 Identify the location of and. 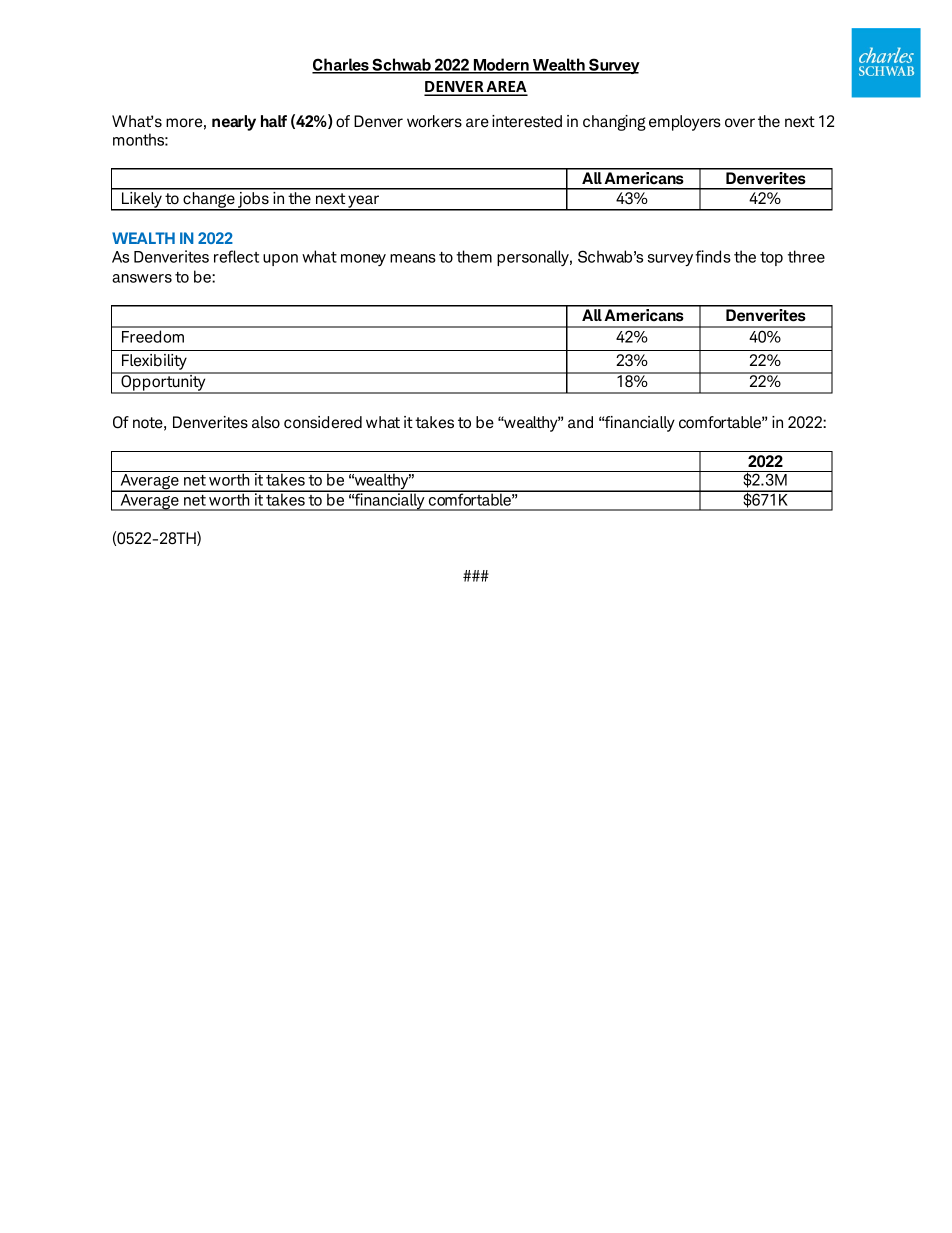
(580, 422).
